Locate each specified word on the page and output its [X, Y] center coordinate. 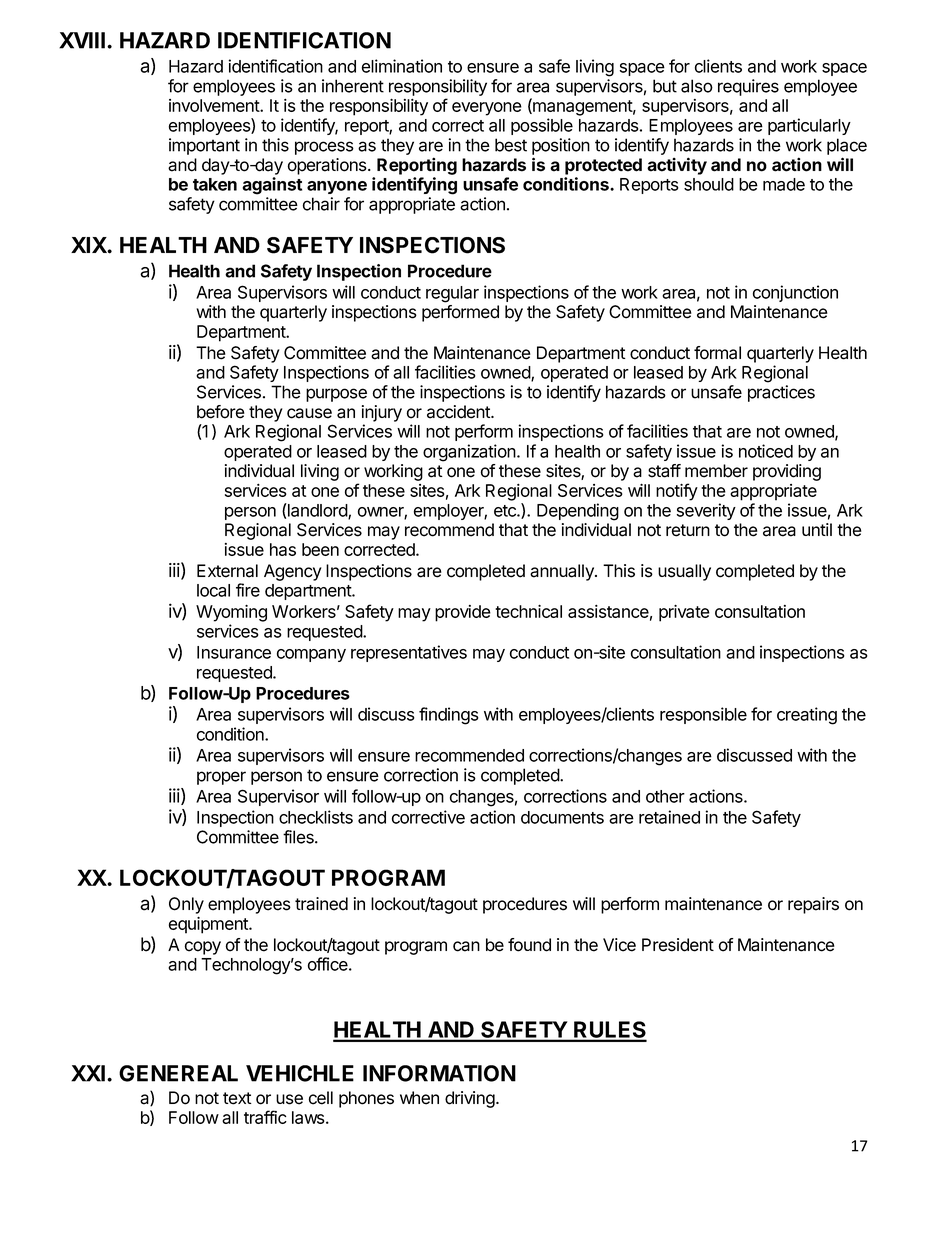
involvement [215, 105]
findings [449, 716]
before [221, 412]
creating [807, 716]
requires [748, 87]
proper [221, 778]
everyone [487, 109]
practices [781, 393]
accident [459, 412]
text [237, 1098]
